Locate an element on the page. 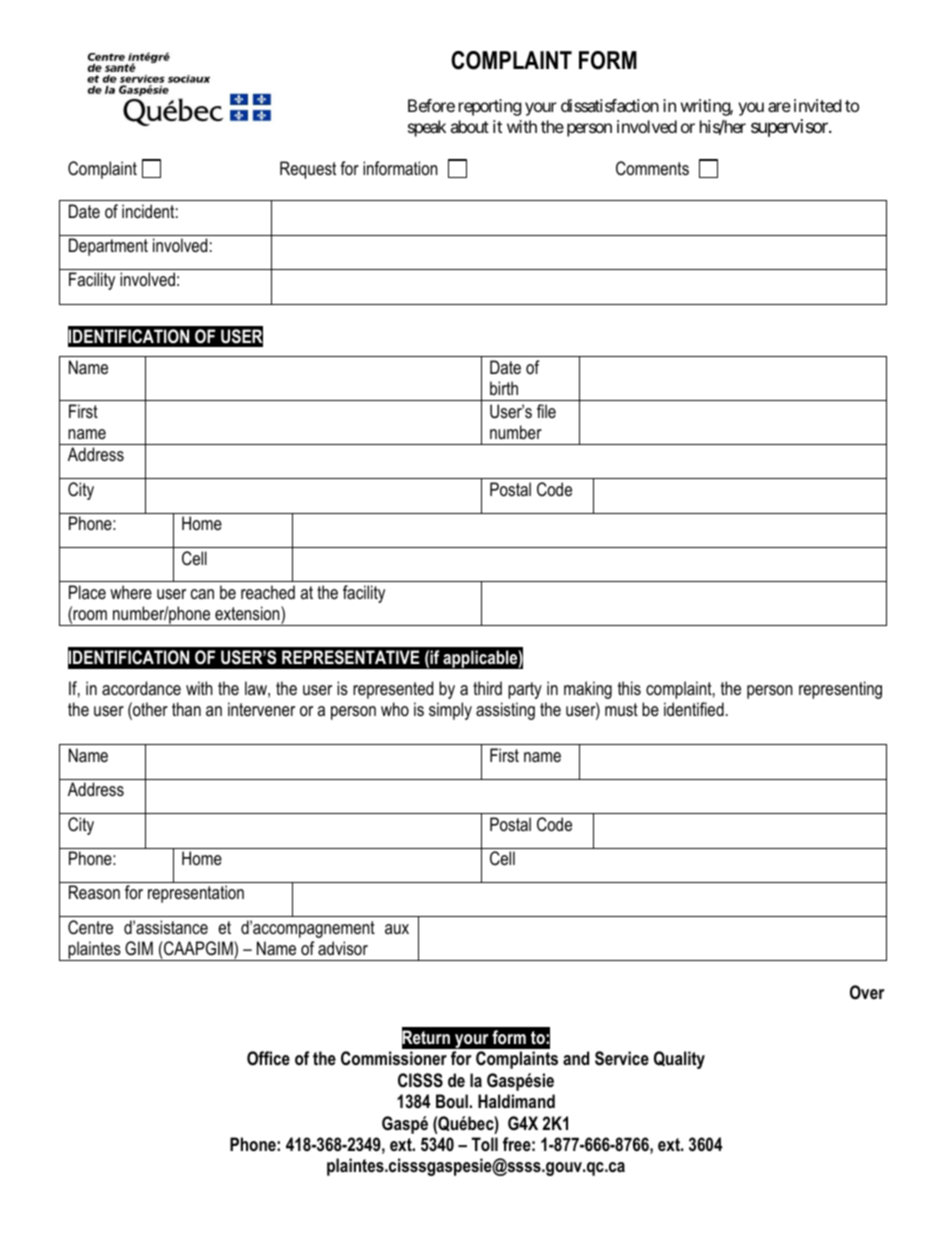 This document has height=1233, width=952. Haldimand is located at coordinates (516, 1101).
